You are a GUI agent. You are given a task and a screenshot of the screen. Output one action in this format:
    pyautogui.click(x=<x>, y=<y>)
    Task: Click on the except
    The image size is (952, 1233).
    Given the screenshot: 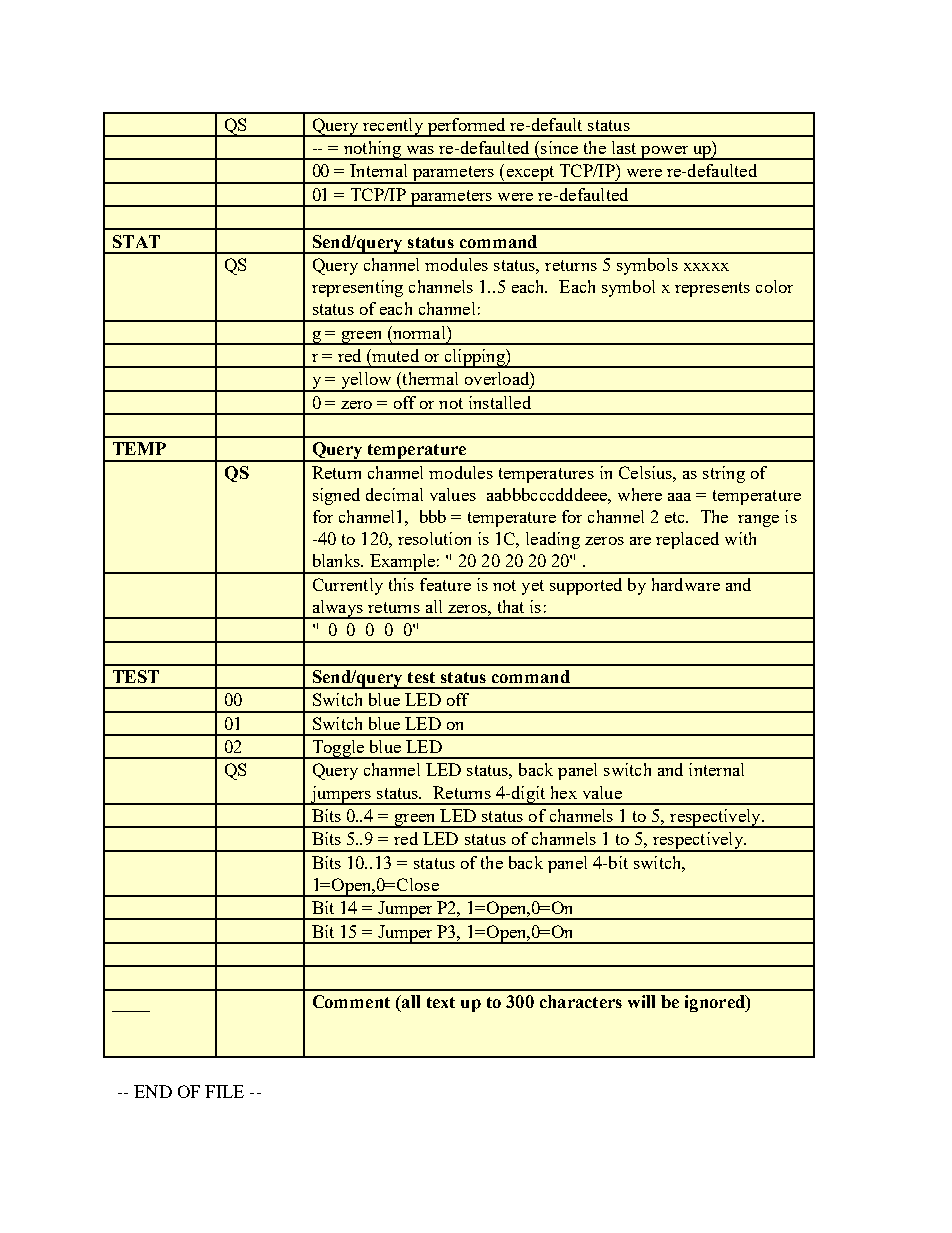 What is the action you would take?
    pyautogui.click(x=530, y=175)
